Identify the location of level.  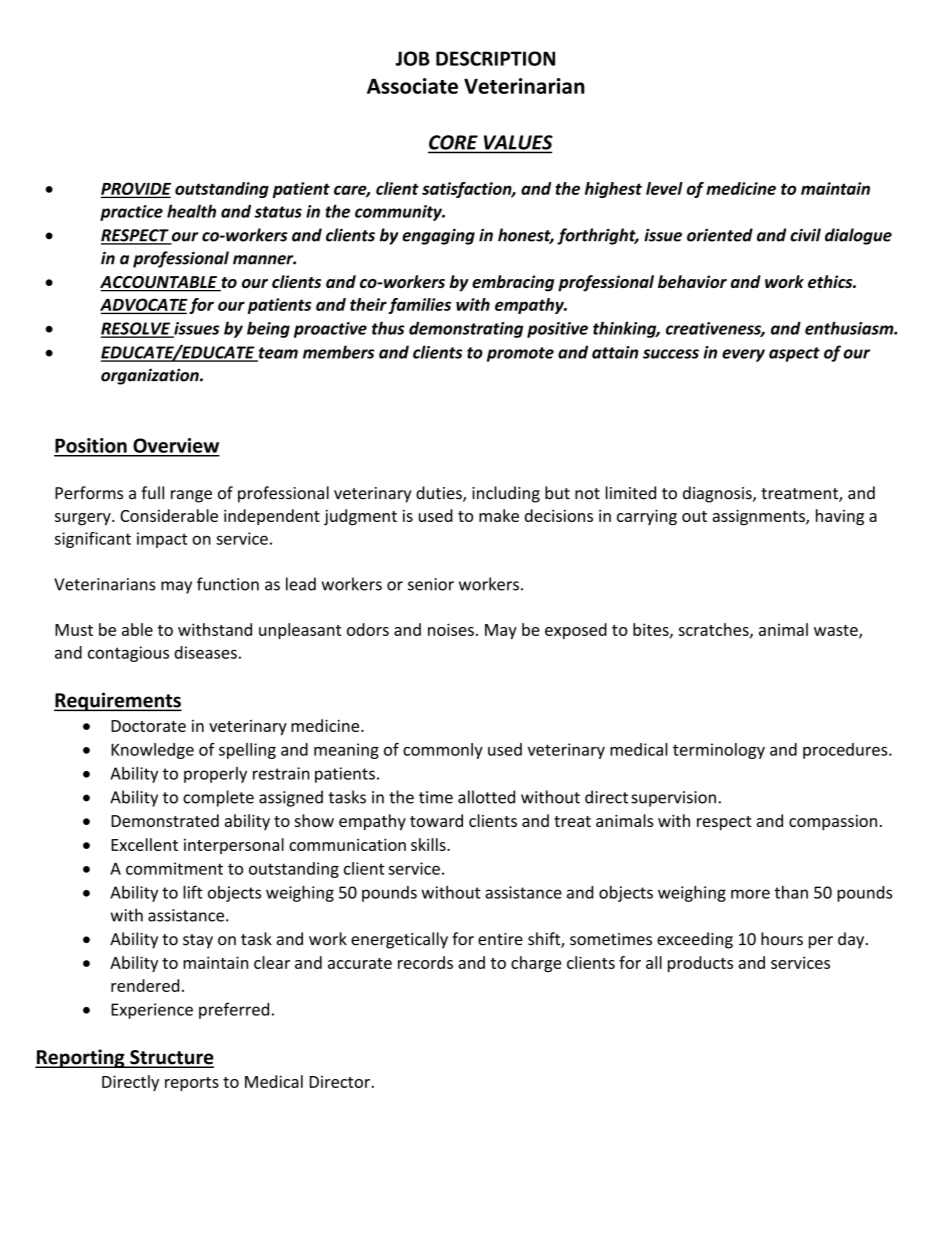
(664, 188).
